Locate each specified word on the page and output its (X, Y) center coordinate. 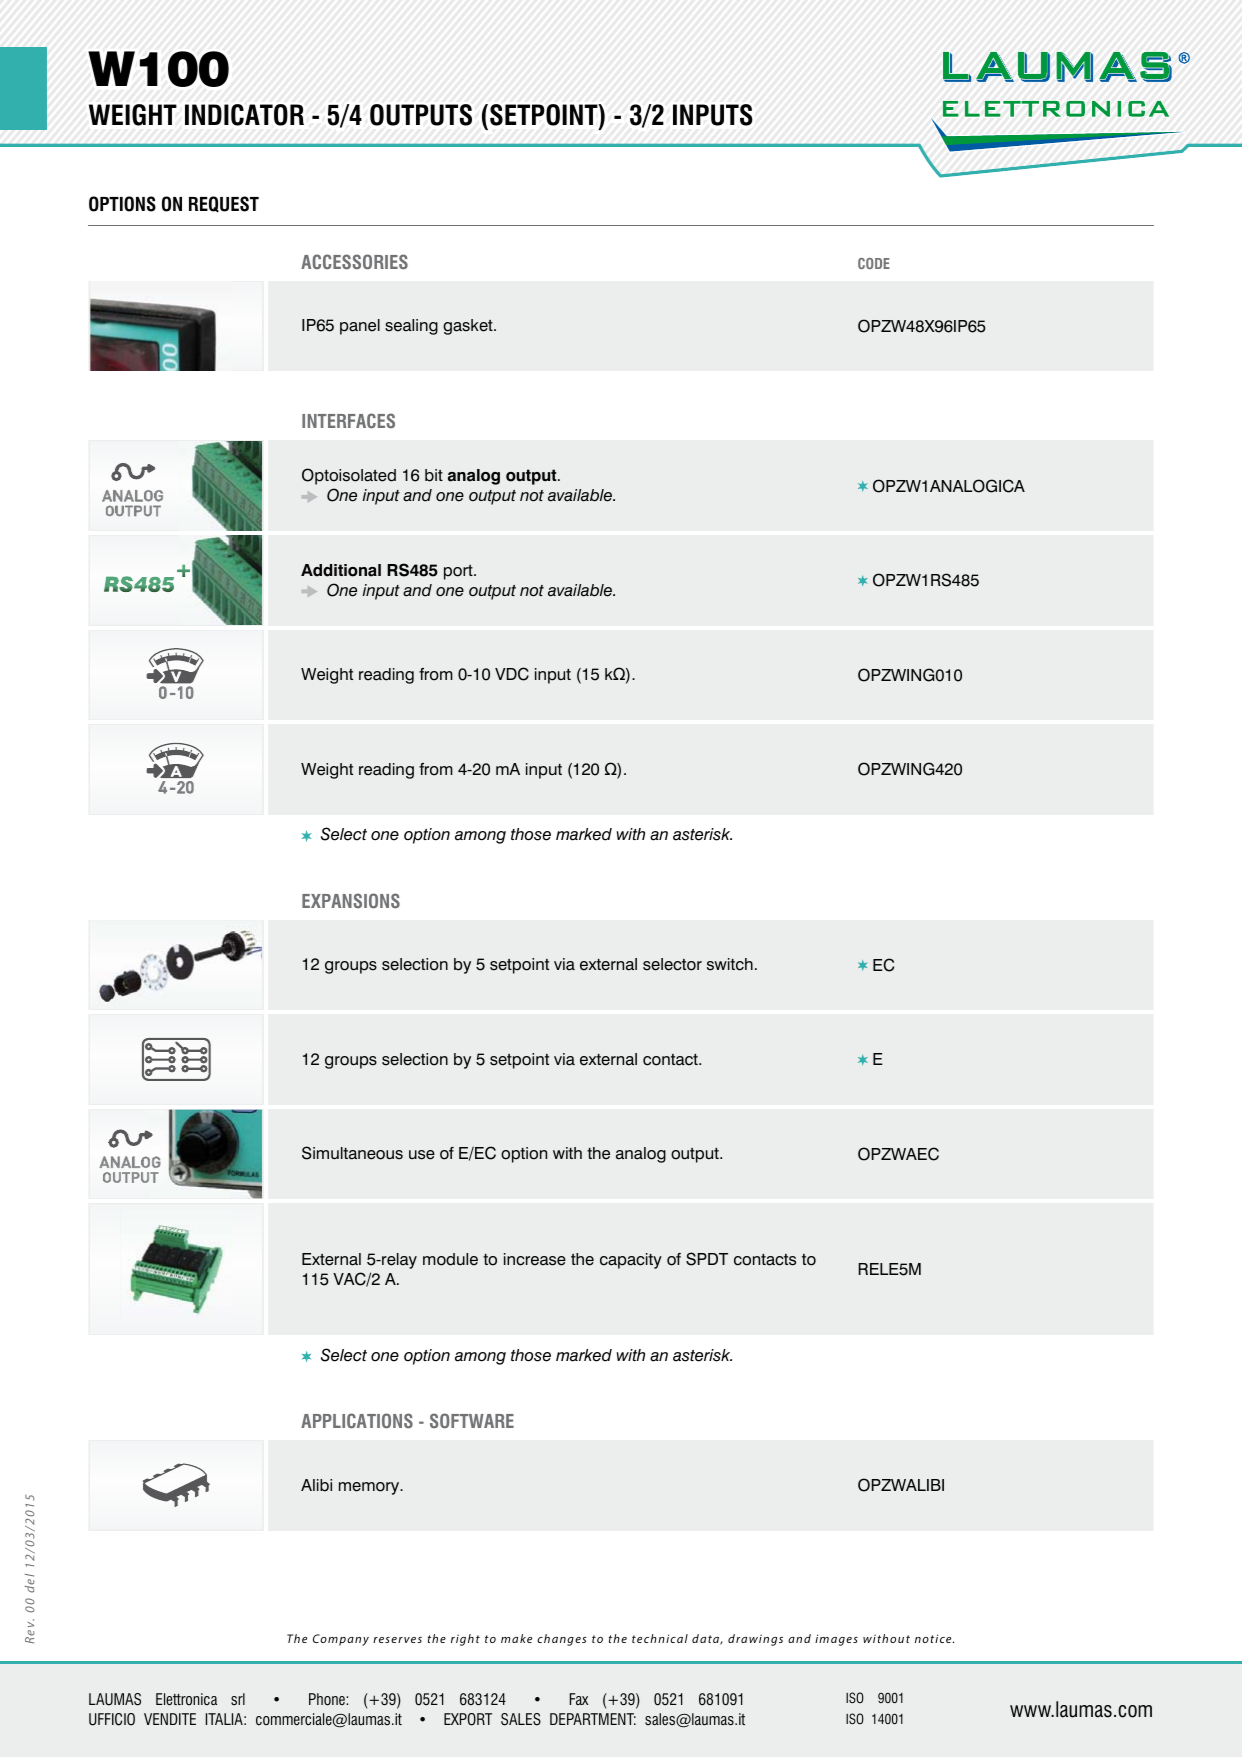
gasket (469, 327)
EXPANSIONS (351, 900)
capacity (631, 1261)
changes (562, 1640)
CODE (874, 263)
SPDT (707, 1259)
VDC (512, 674)
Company (341, 1640)
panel (360, 327)
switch (730, 964)
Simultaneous (352, 1153)
